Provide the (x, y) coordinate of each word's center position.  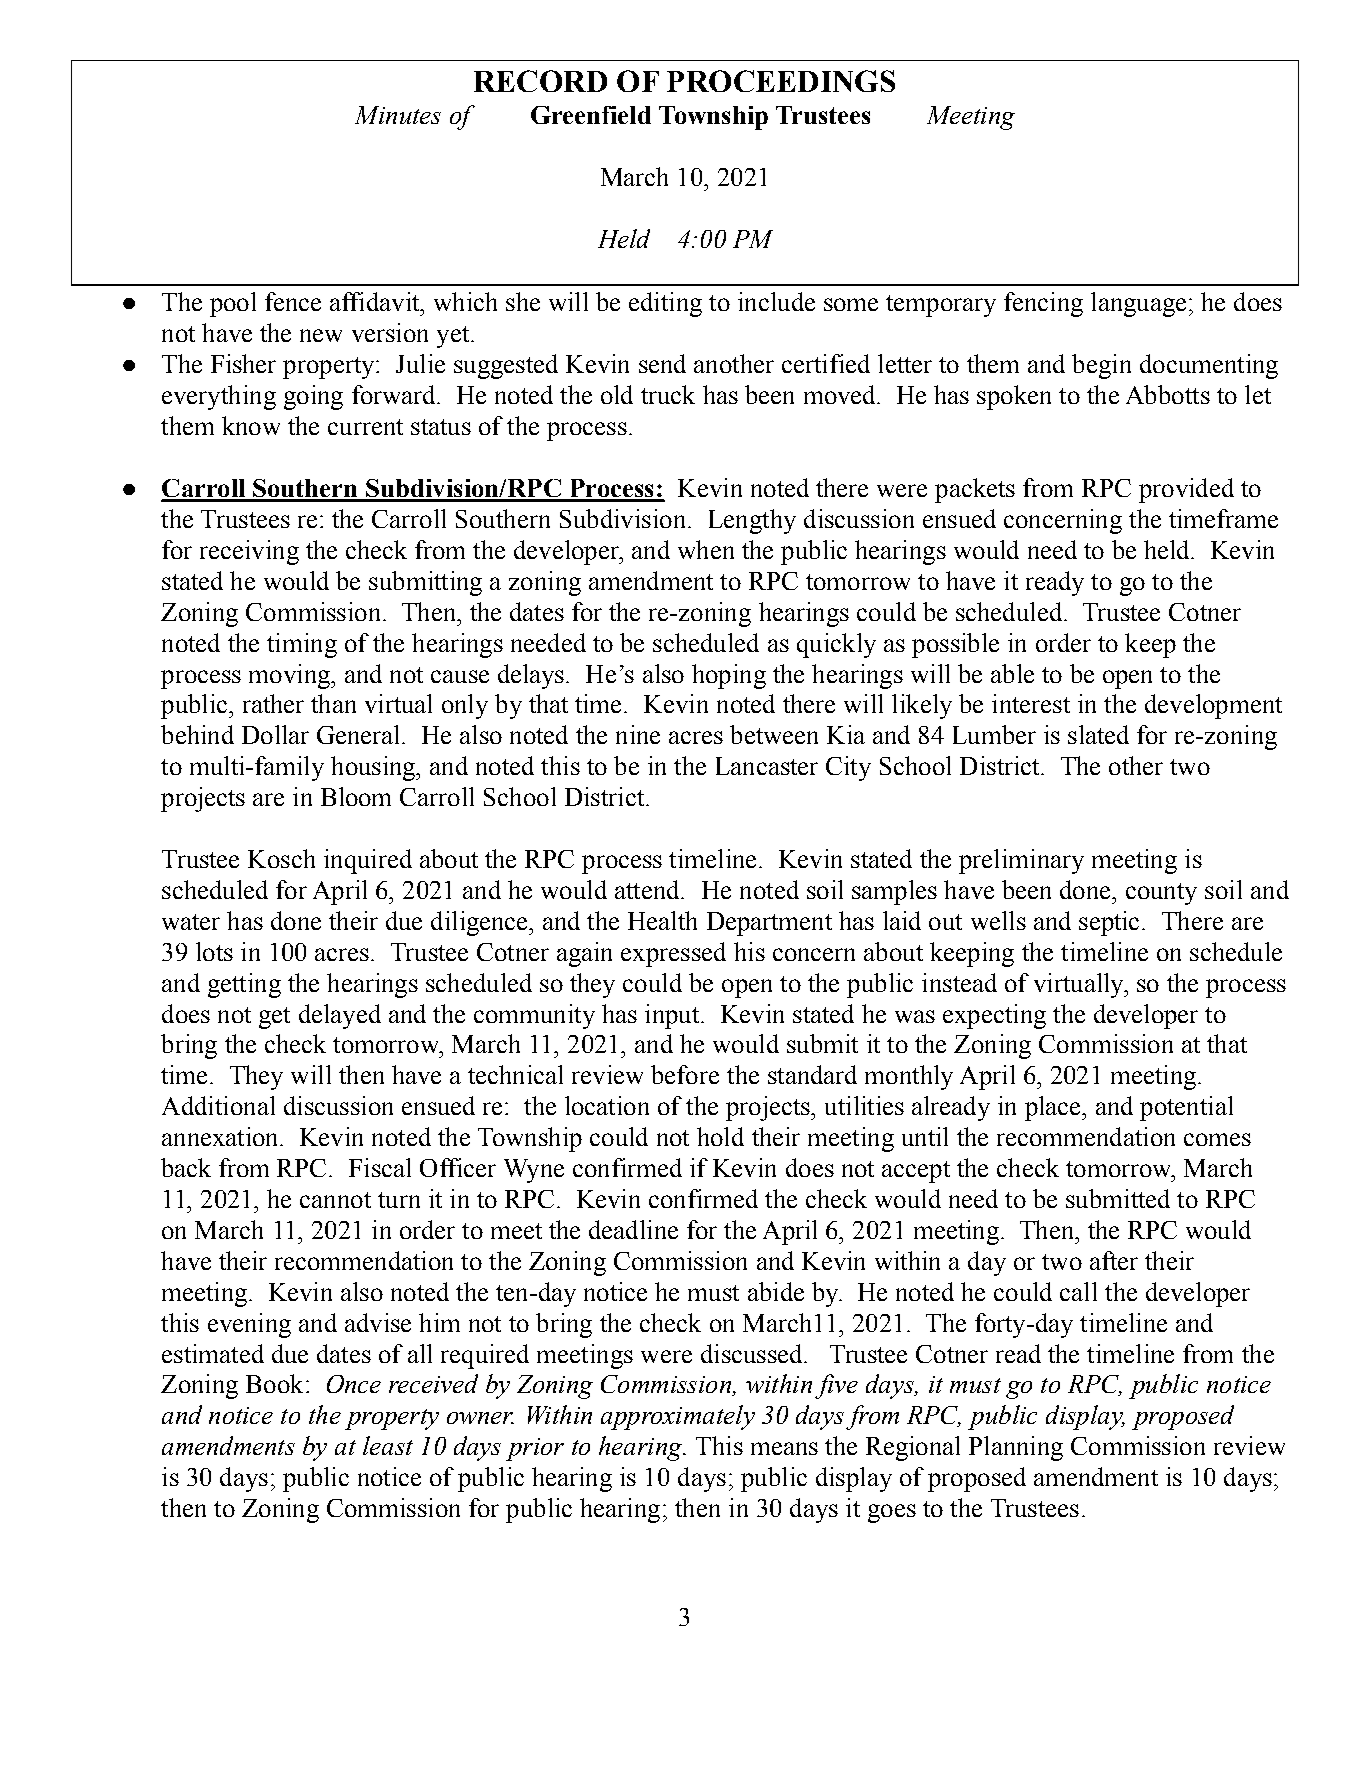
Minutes (398, 115)
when (706, 549)
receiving (249, 552)
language (1138, 304)
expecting (994, 1016)
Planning (1016, 1448)
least (388, 1445)
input (673, 1016)
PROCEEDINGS (781, 81)
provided (1186, 490)
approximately (678, 1417)
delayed (340, 1016)
